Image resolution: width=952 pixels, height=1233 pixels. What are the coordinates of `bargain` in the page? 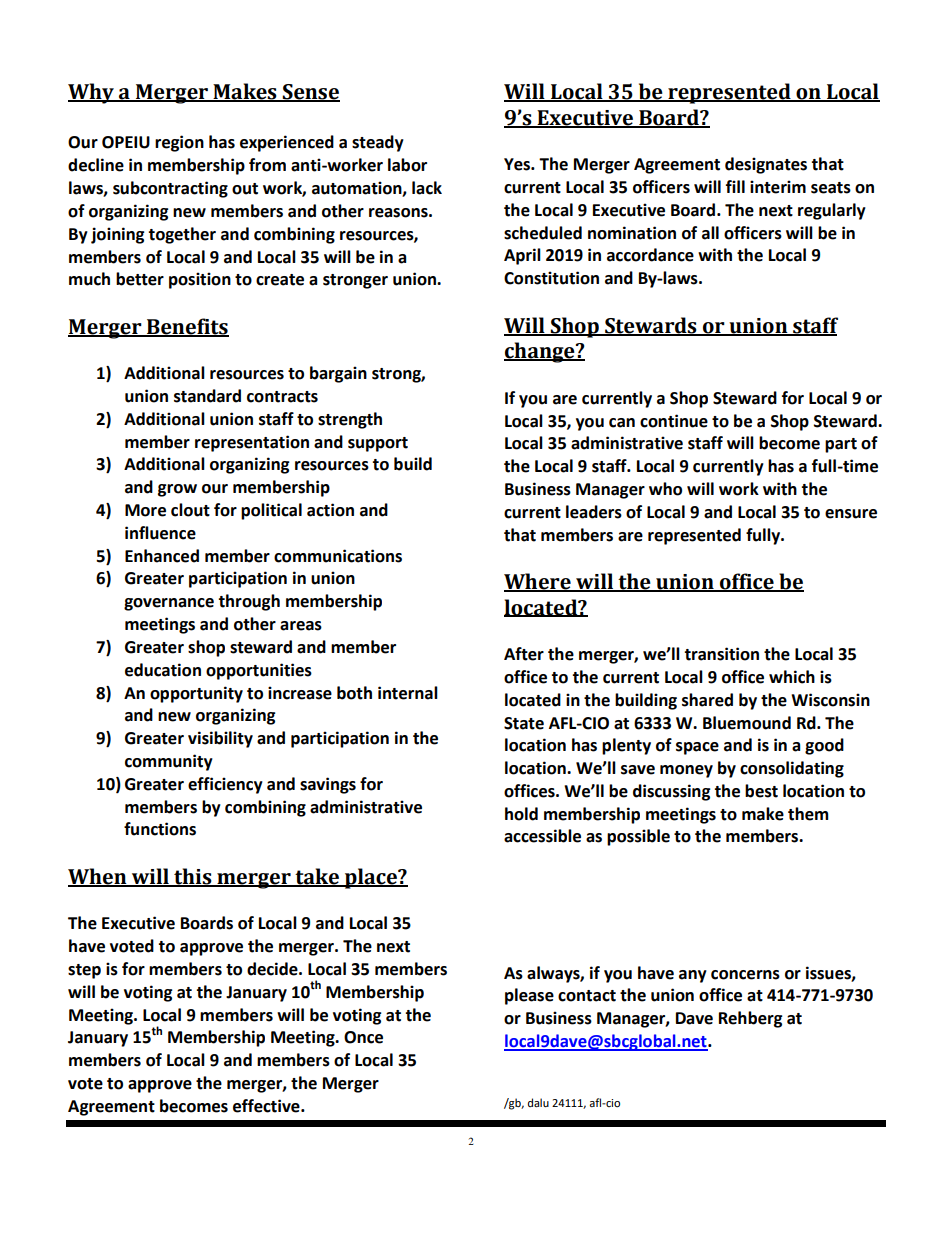 It's located at (338, 374).
